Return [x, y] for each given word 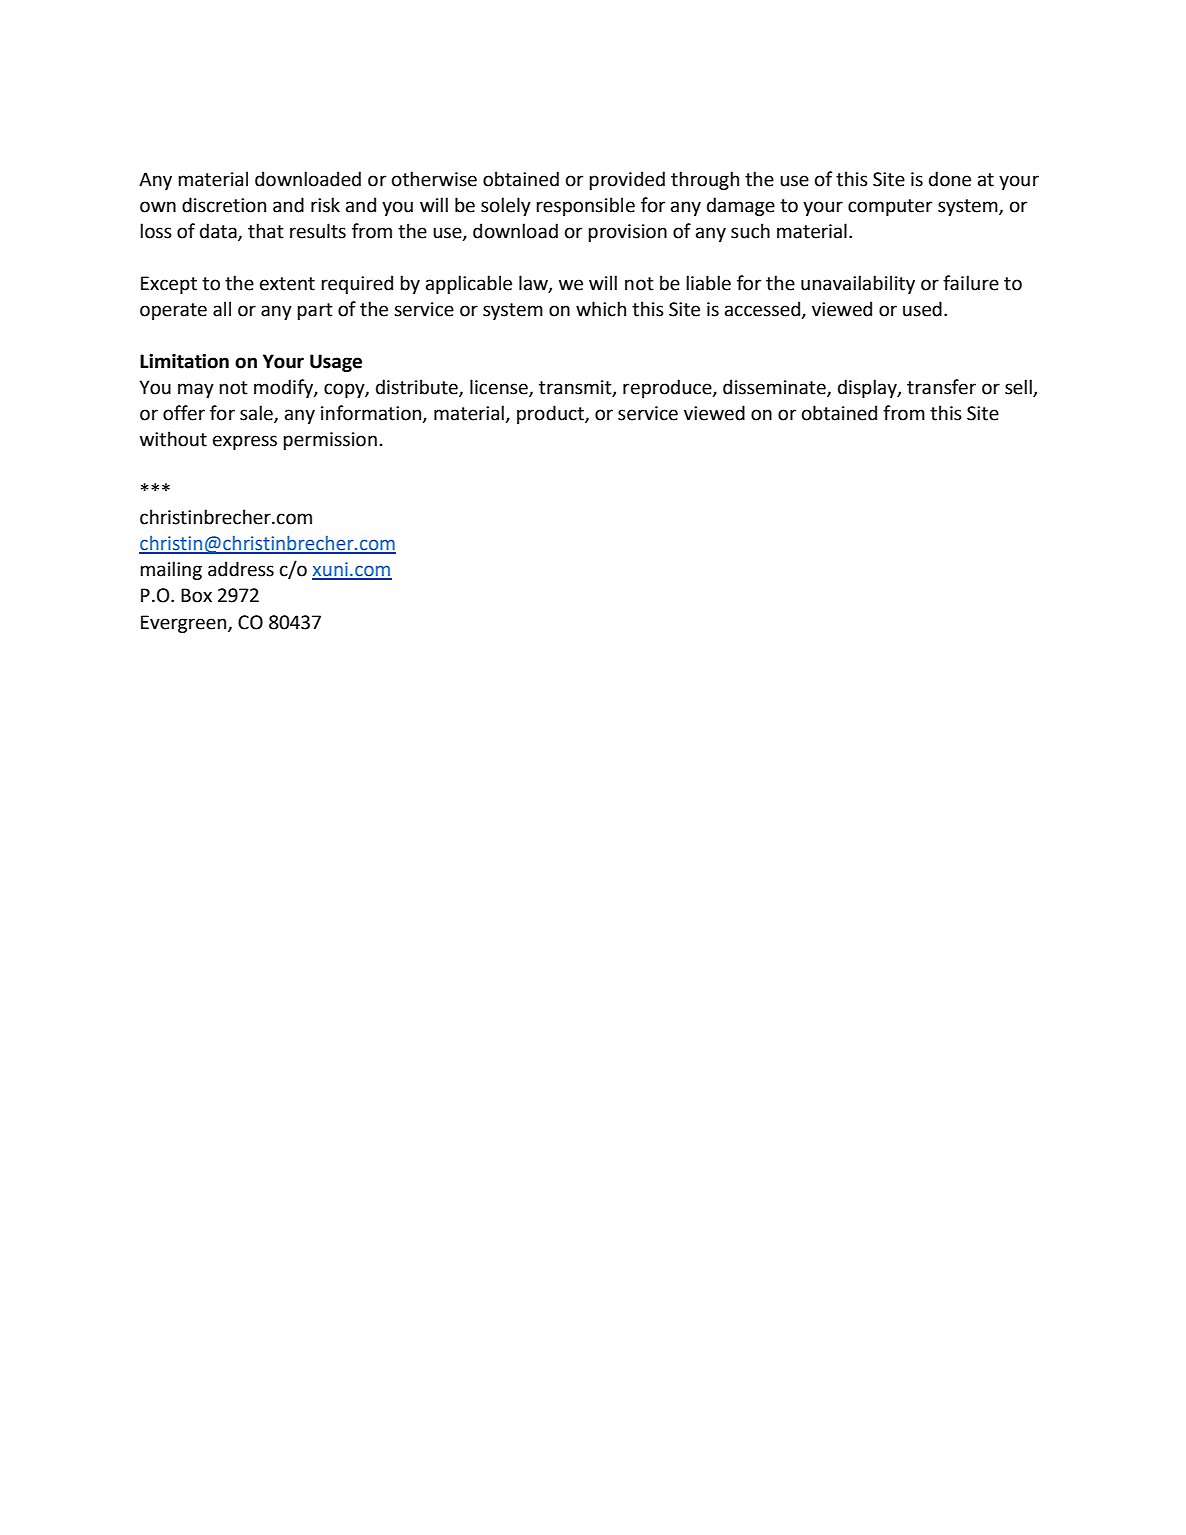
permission [330, 441]
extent [287, 284]
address [241, 569]
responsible [585, 206]
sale [257, 414]
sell [1019, 388]
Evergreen [185, 624]
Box [196, 595]
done [950, 179]
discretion [224, 205]
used [922, 309]
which [601, 309]
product [551, 414]
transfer [941, 387]
